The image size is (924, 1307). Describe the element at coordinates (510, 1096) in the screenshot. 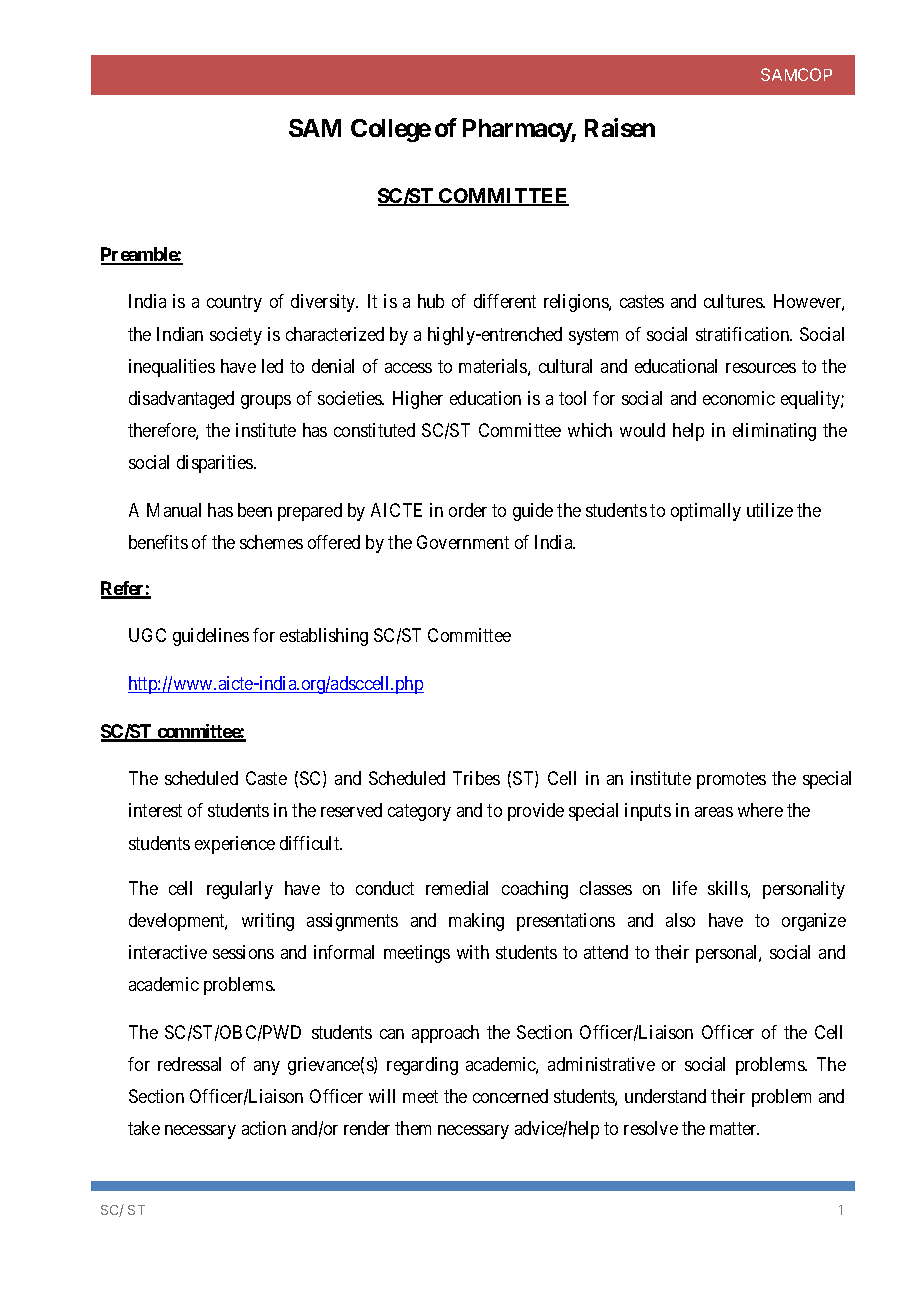

I see `concerned` at that location.
